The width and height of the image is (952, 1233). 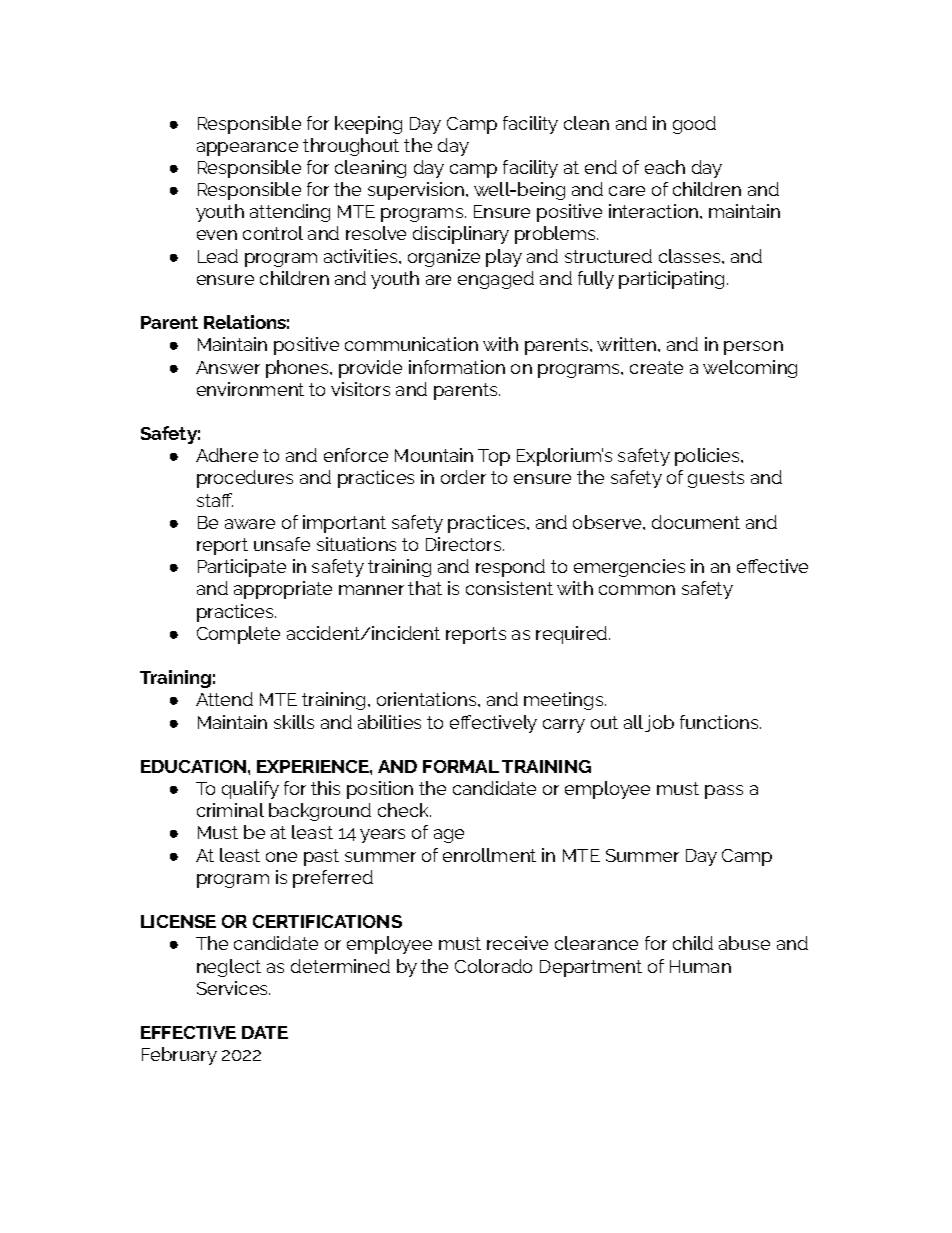 What do you see at coordinates (417, 191) in the image?
I see `supervision` at bounding box center [417, 191].
